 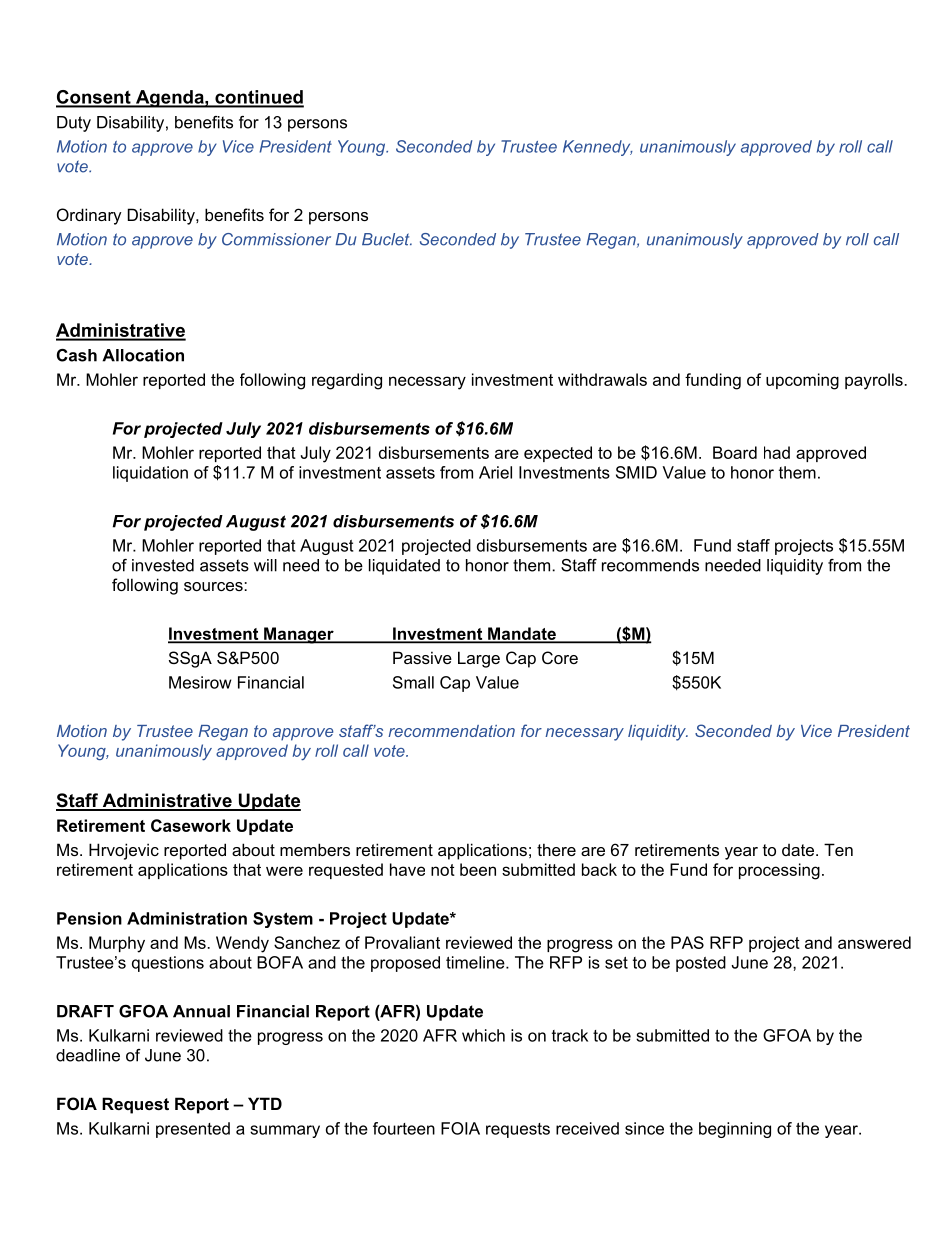 I want to click on sources, so click(x=214, y=586).
